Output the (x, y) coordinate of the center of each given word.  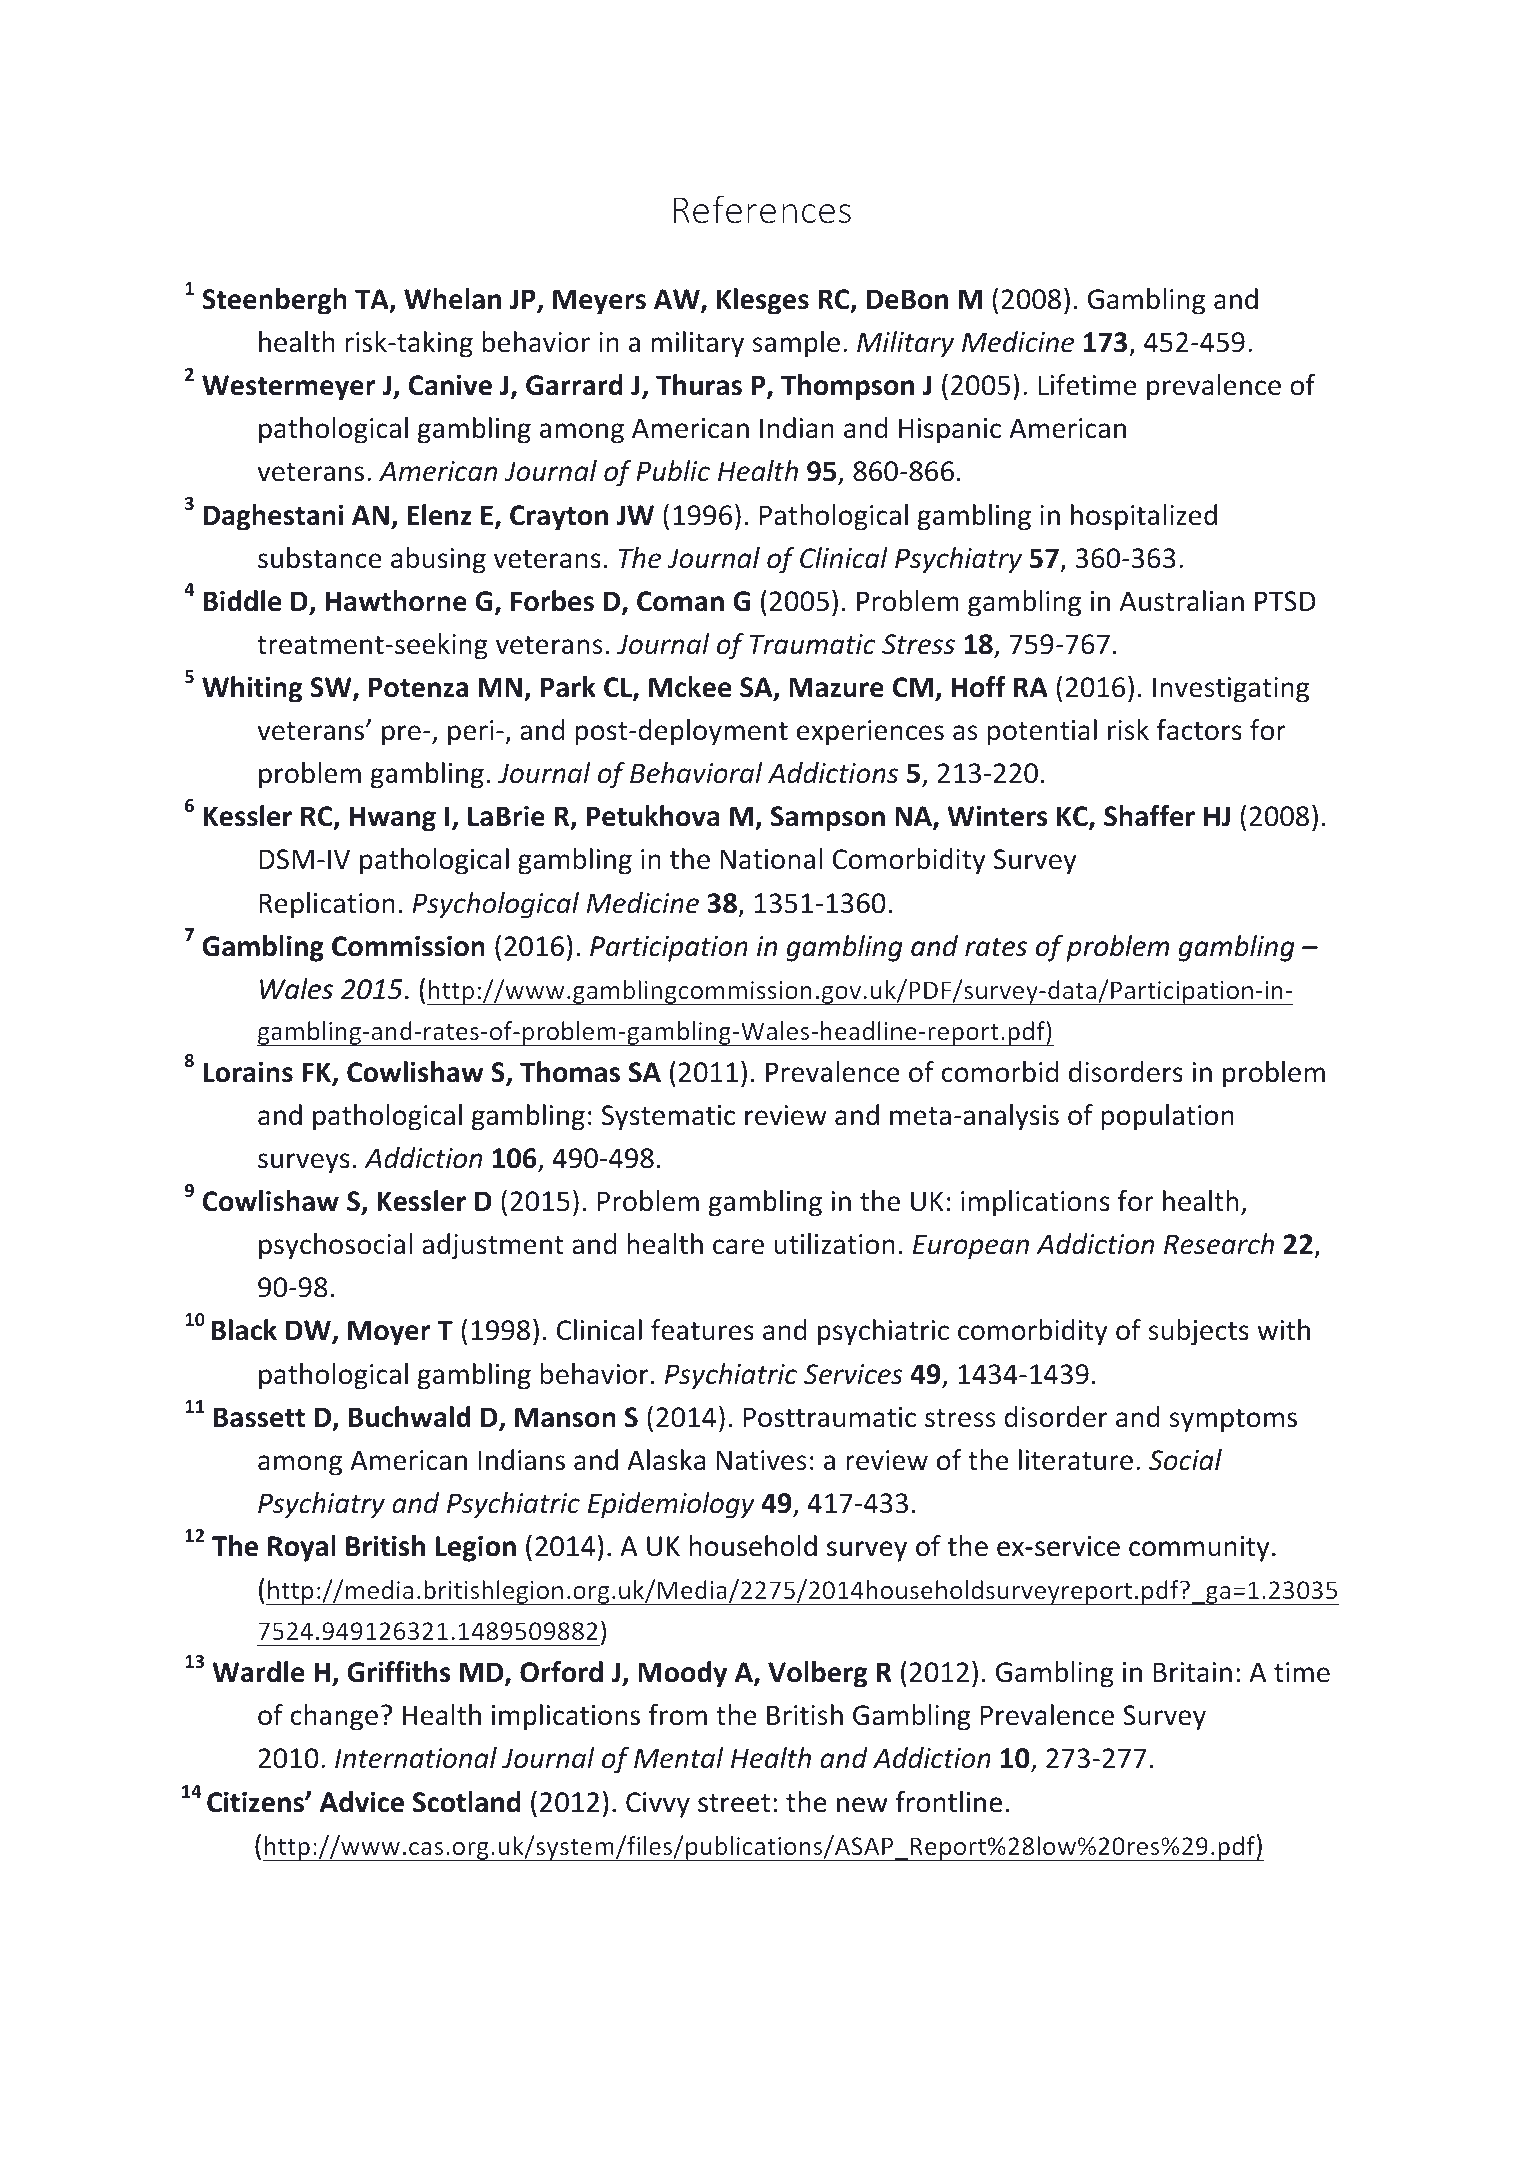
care (738, 1247)
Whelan (452, 299)
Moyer (389, 1333)
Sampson (828, 819)
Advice (362, 1802)
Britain (1193, 1672)
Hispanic (950, 431)
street (734, 1803)
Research (1219, 1244)
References (762, 209)
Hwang (393, 819)
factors (1199, 730)
